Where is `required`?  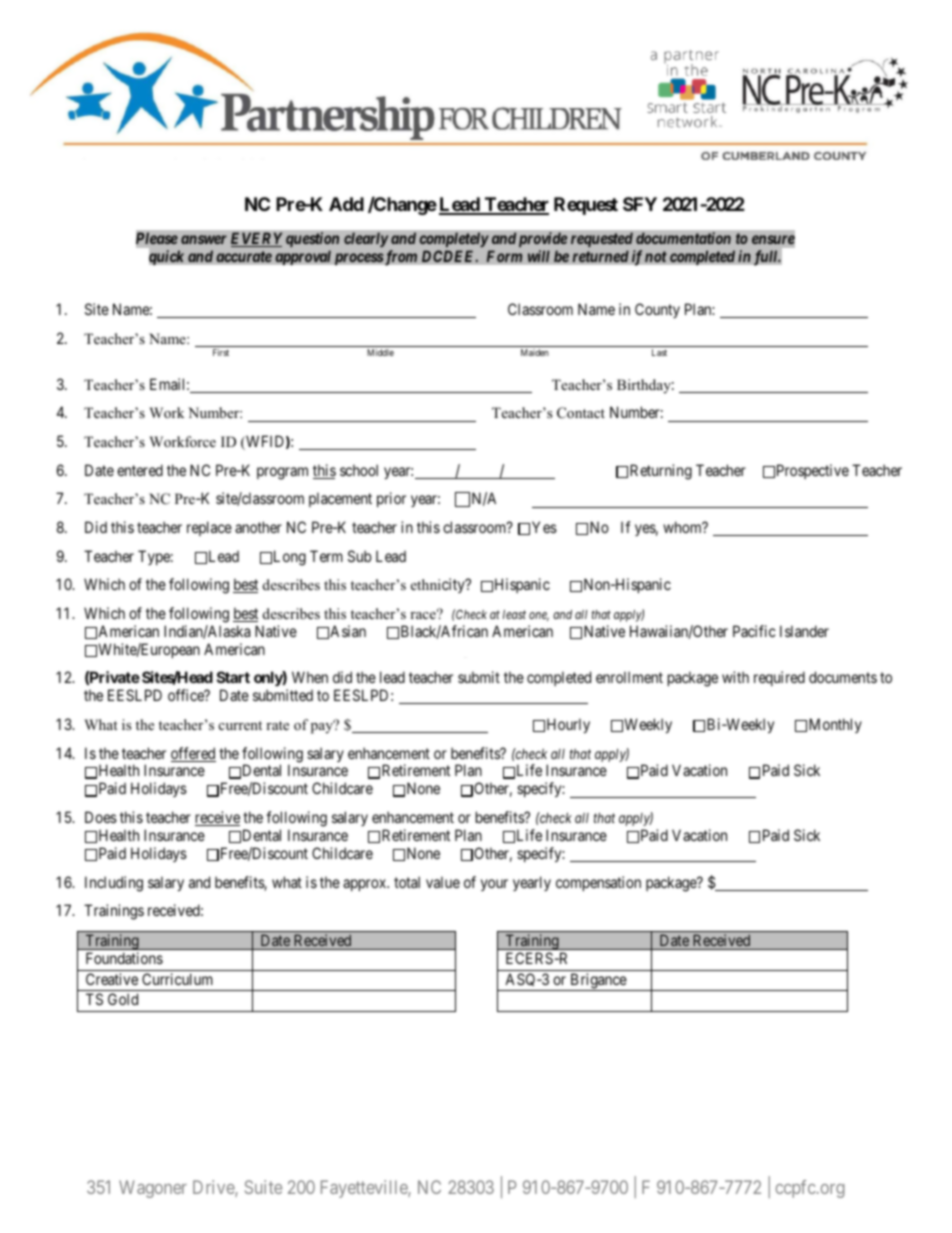
required is located at coordinates (779, 678).
